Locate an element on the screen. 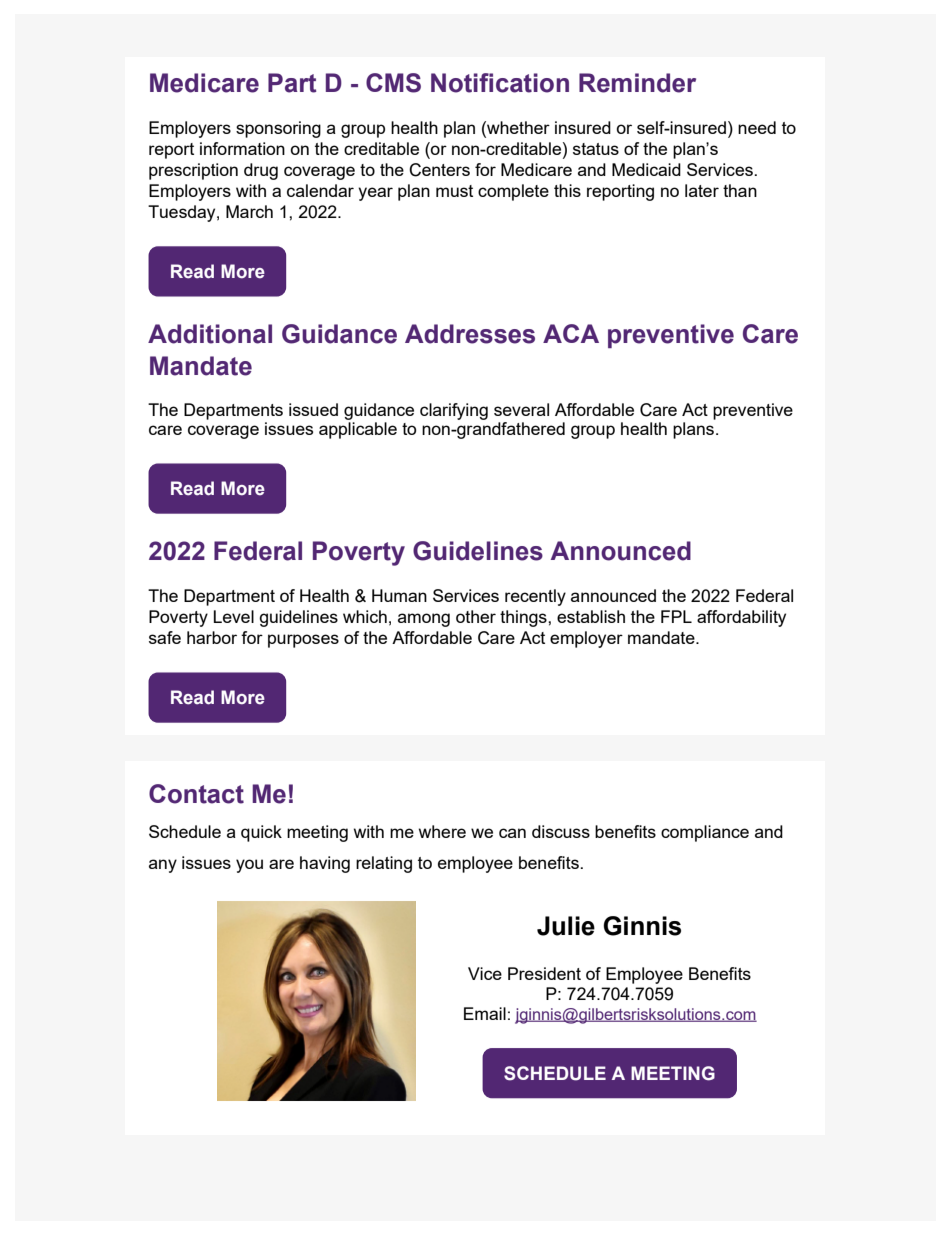 The height and width of the screenshot is (1233, 952). FPL is located at coordinates (676, 616).
